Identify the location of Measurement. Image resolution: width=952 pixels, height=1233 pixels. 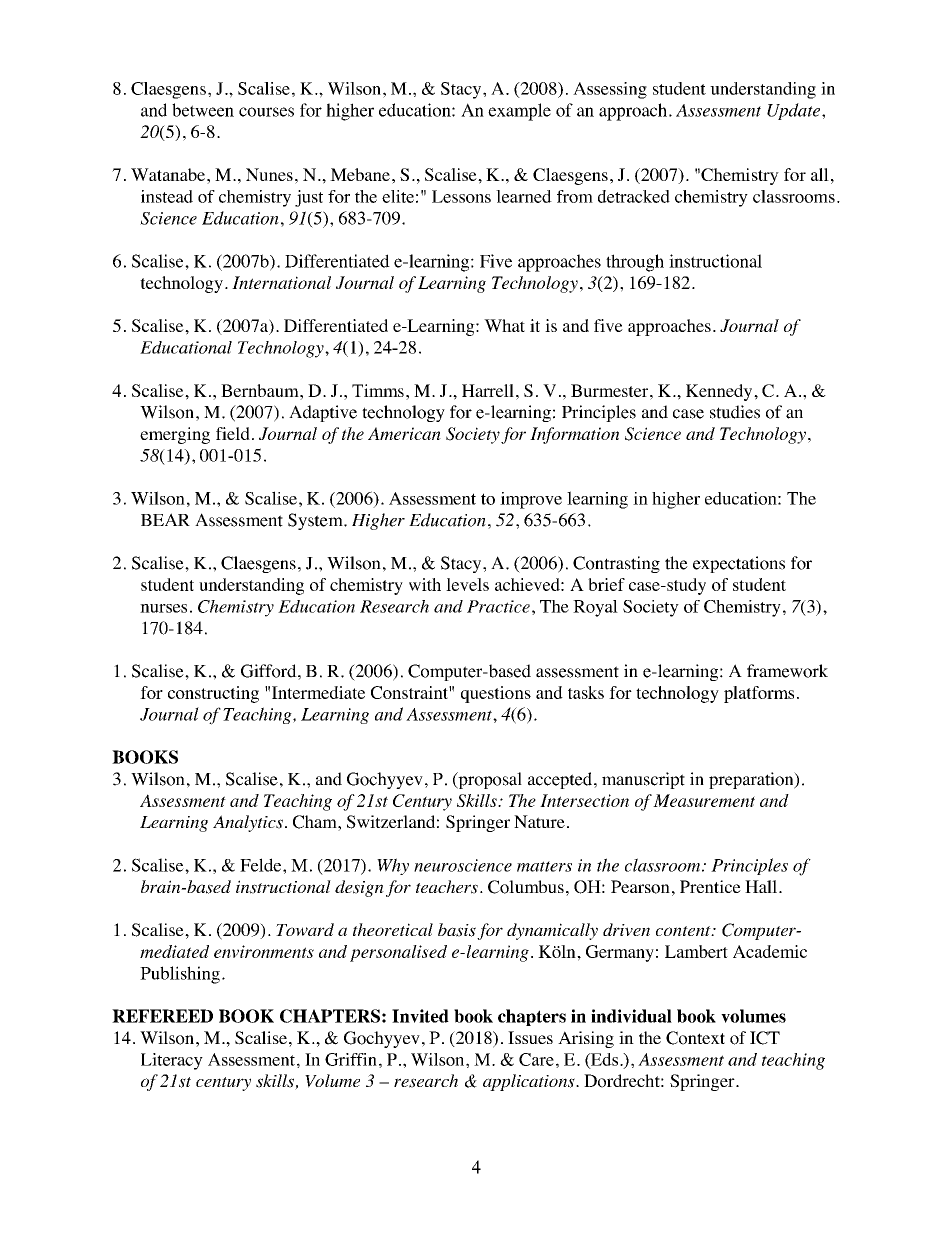
(704, 800).
